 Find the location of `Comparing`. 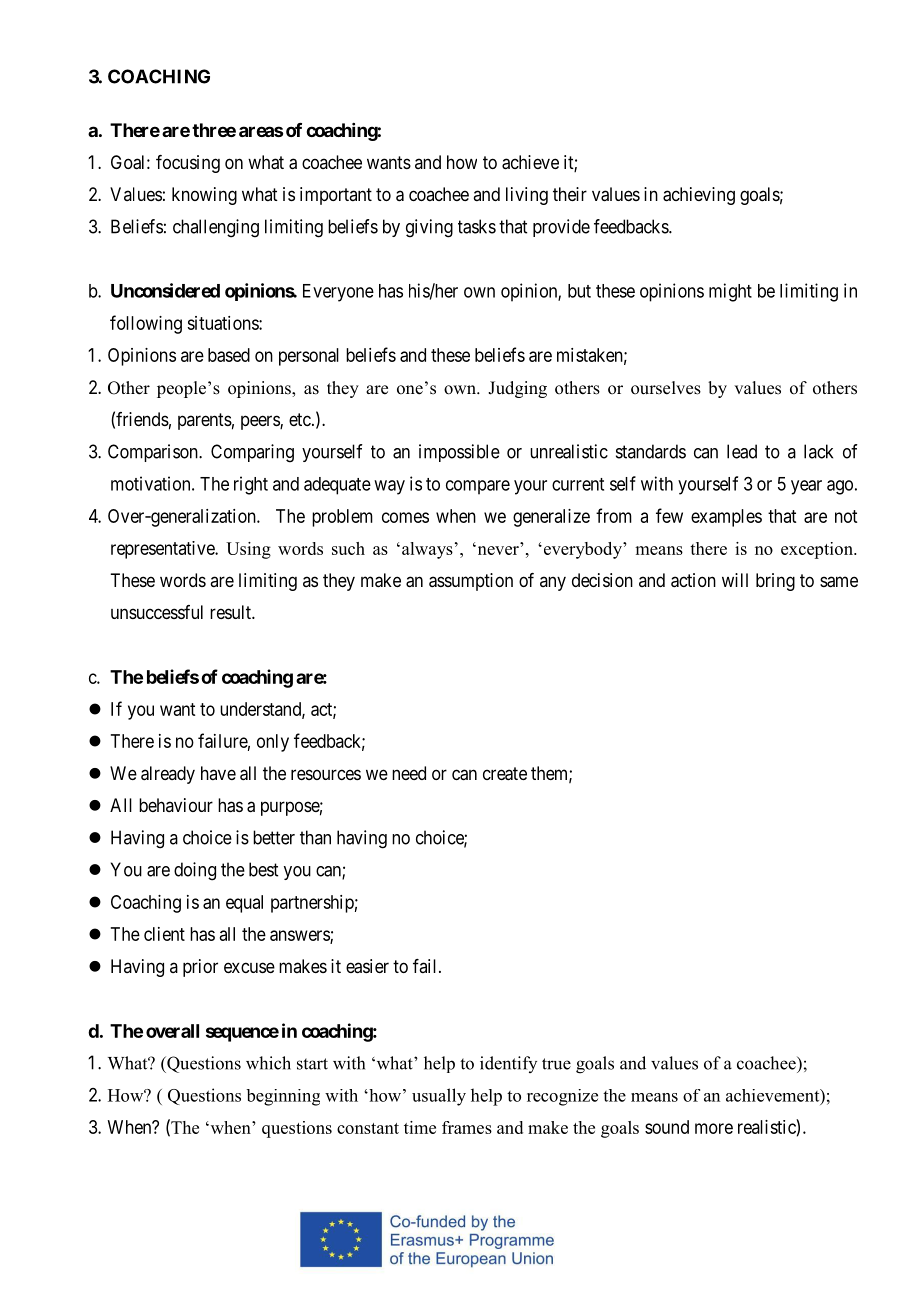

Comparing is located at coordinates (252, 453).
